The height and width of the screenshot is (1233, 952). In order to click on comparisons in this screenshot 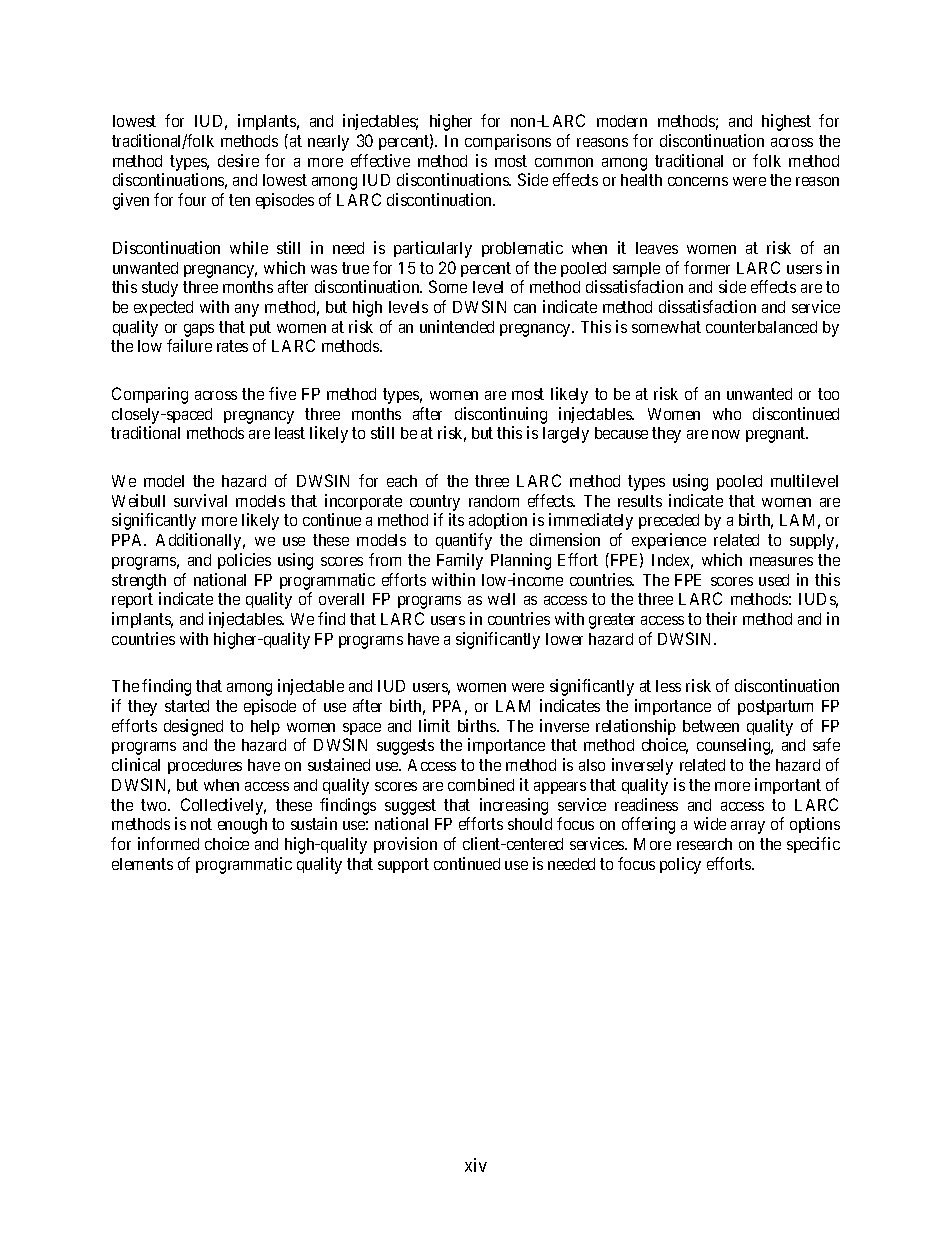, I will do `click(508, 142)`.
